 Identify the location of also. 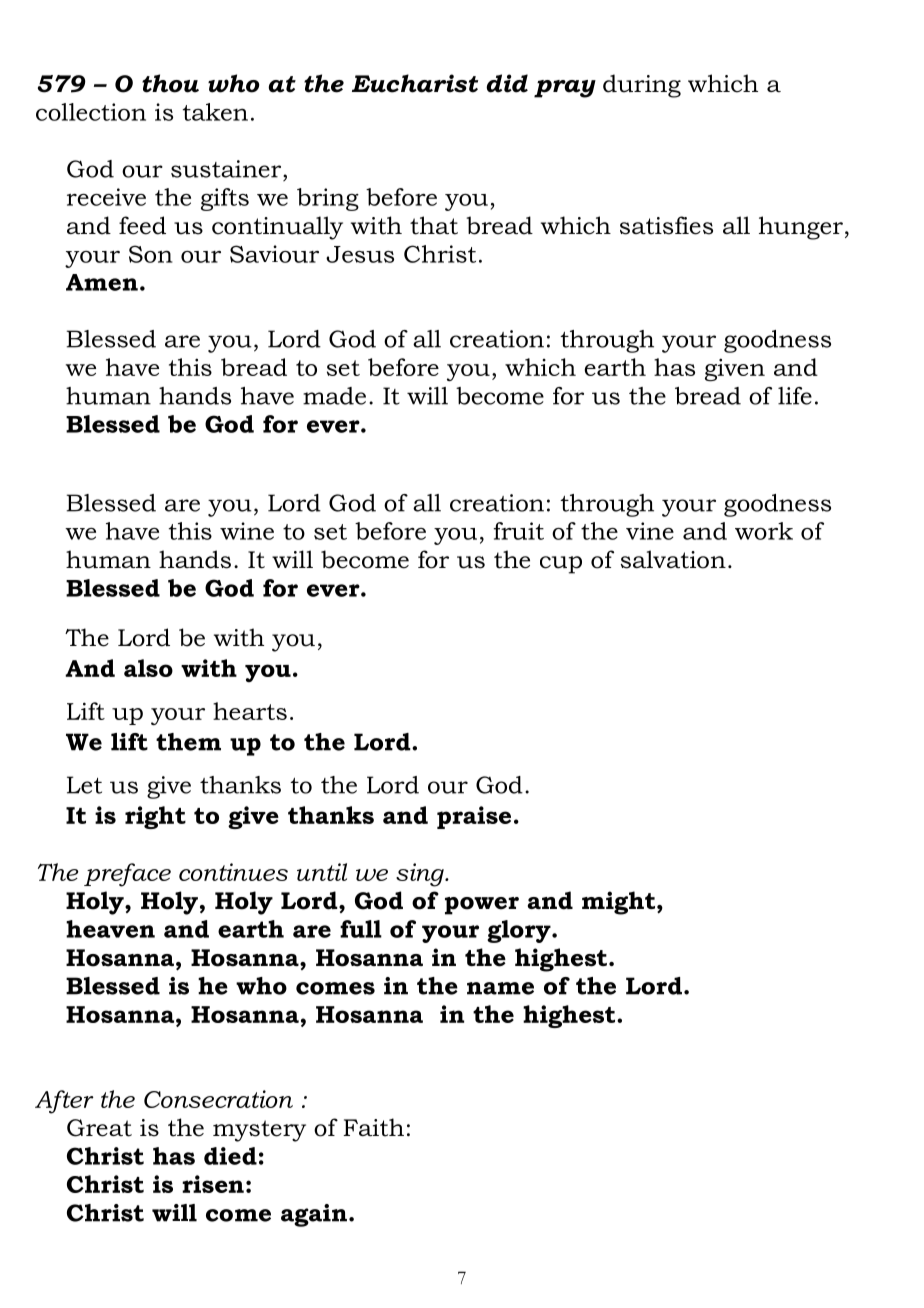
(148, 668).
